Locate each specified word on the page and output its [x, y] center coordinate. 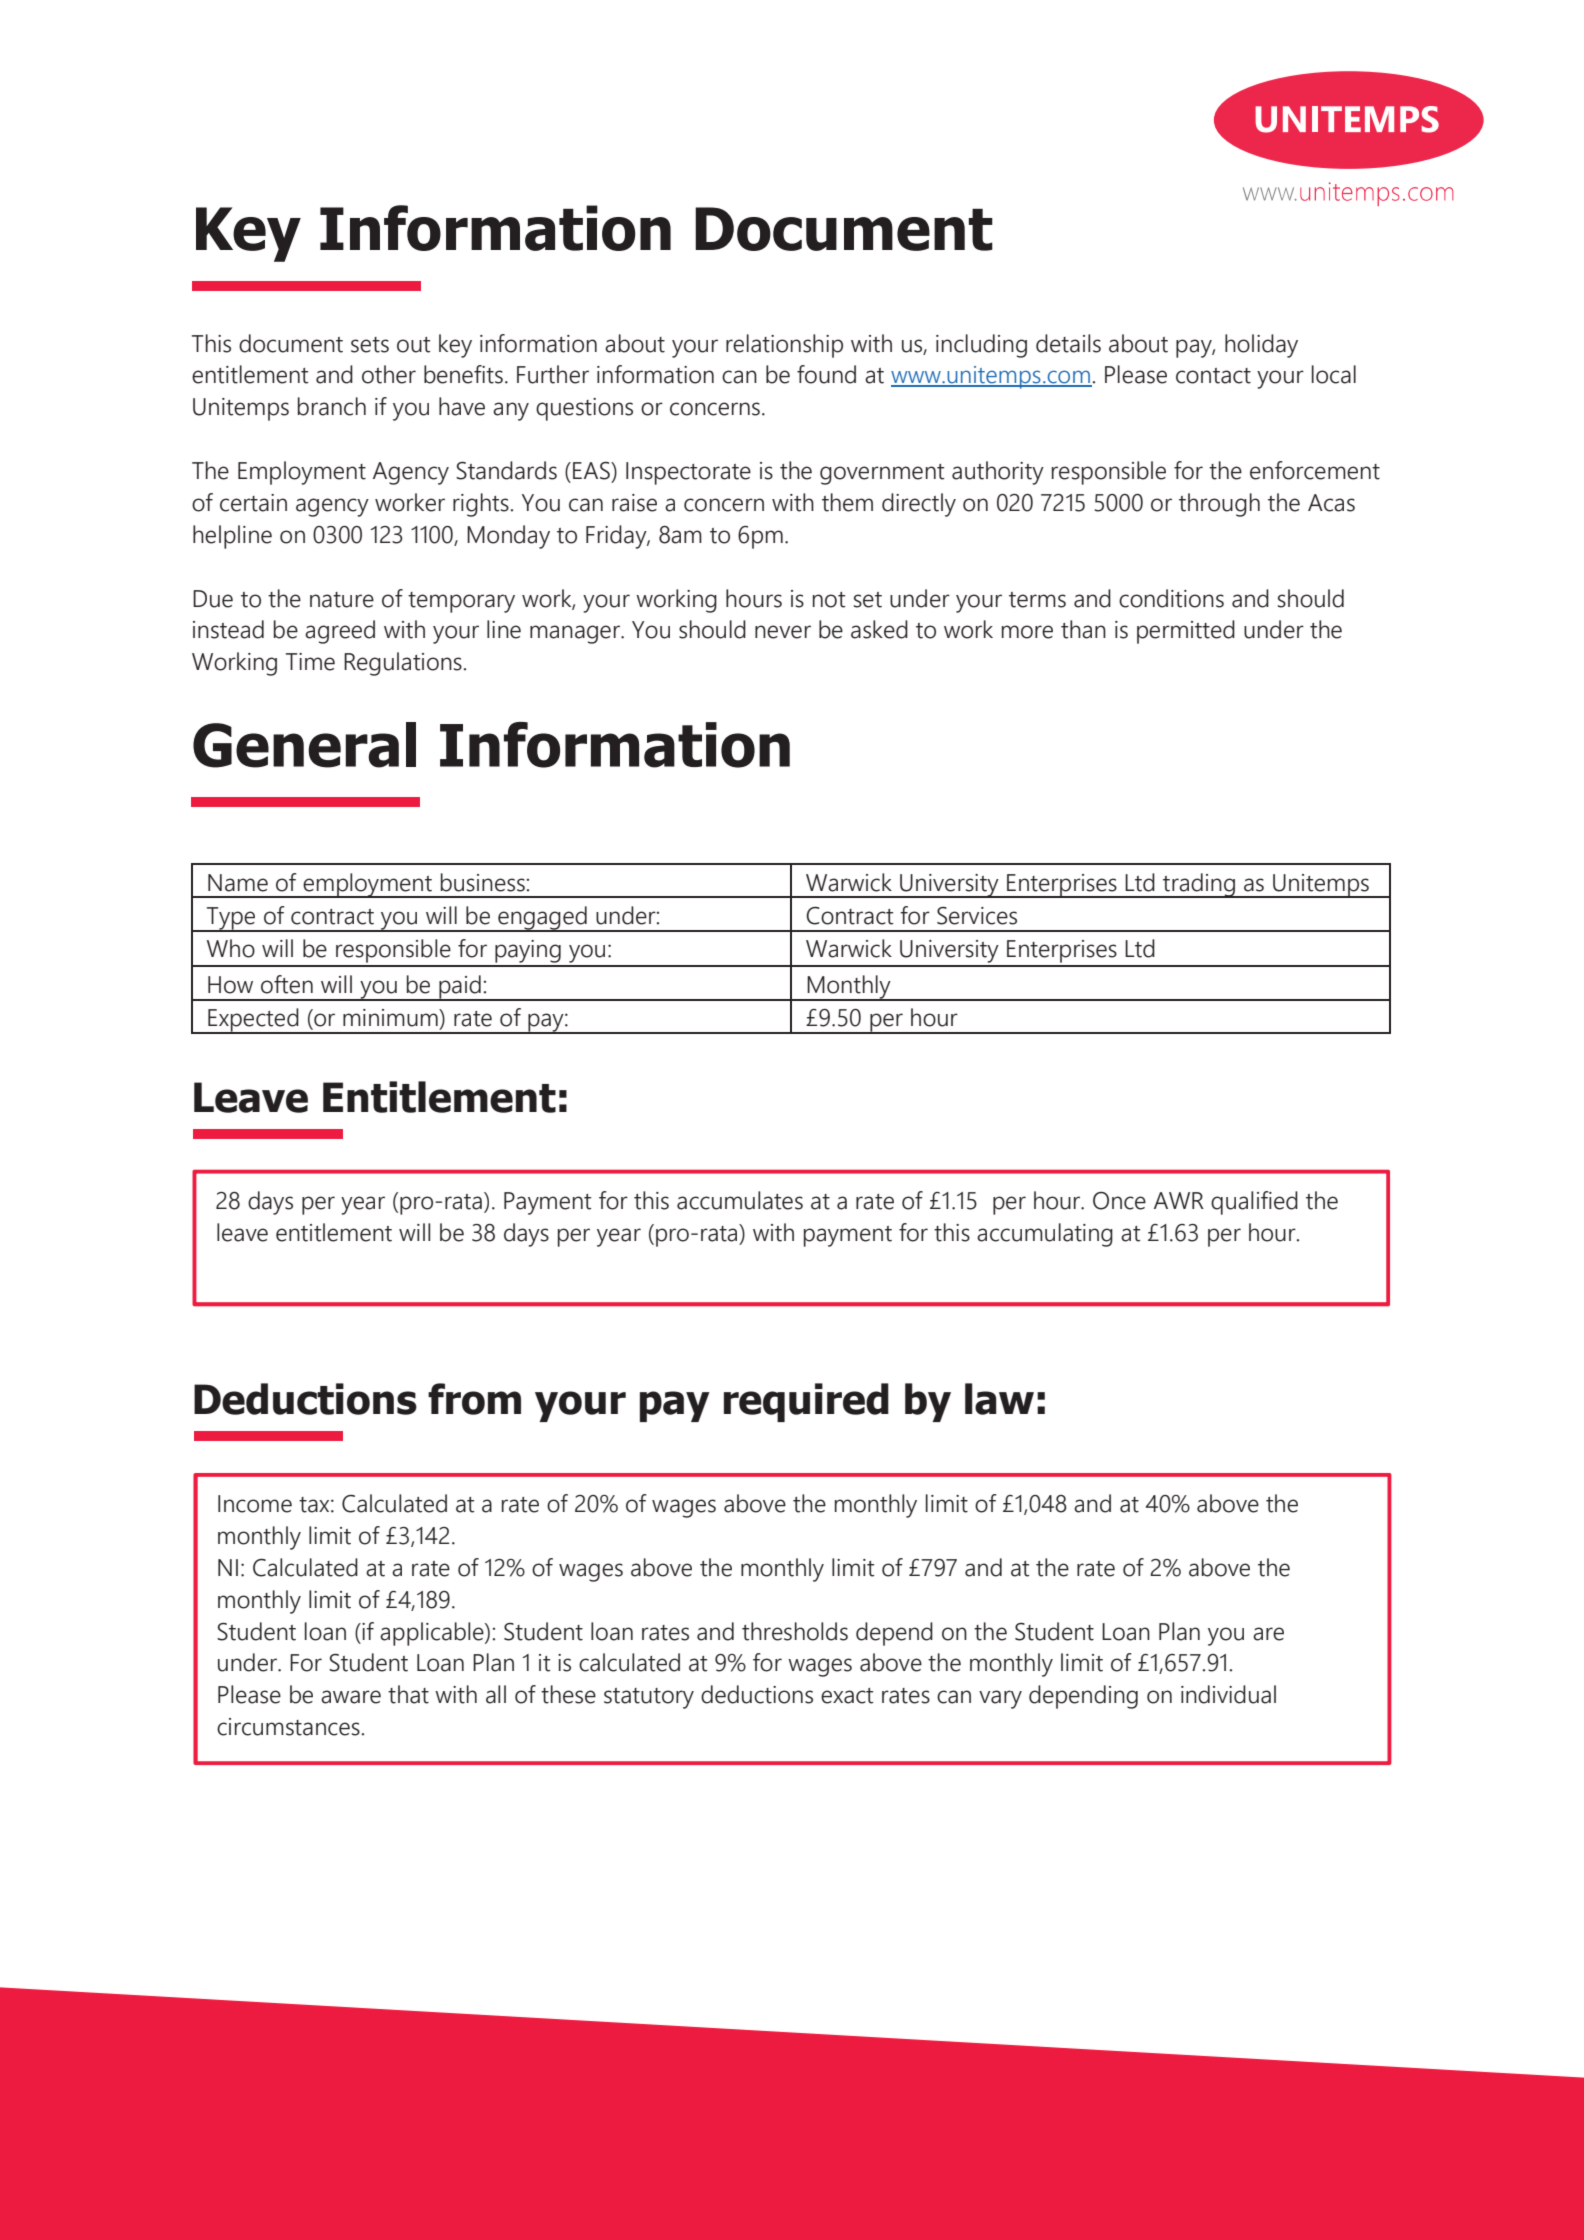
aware [351, 1697]
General [304, 745]
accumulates [740, 1200]
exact [847, 1696]
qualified [1254, 1203]
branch [332, 406]
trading [1199, 885]
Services [977, 916]
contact [1213, 376]
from [474, 1399]
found [826, 374]
